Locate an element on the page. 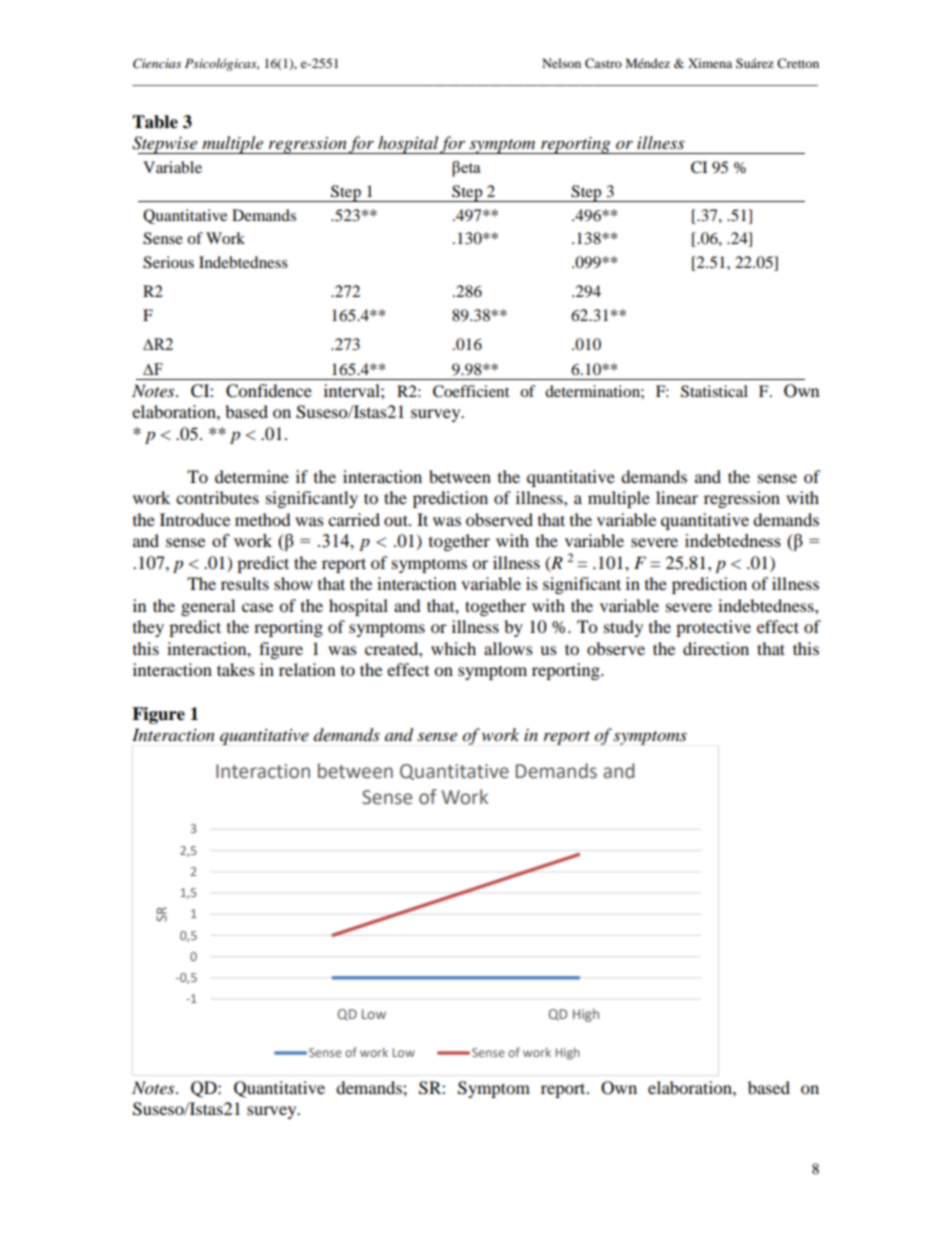 The width and height of the image is (952, 1233). Statistical is located at coordinates (714, 391).
